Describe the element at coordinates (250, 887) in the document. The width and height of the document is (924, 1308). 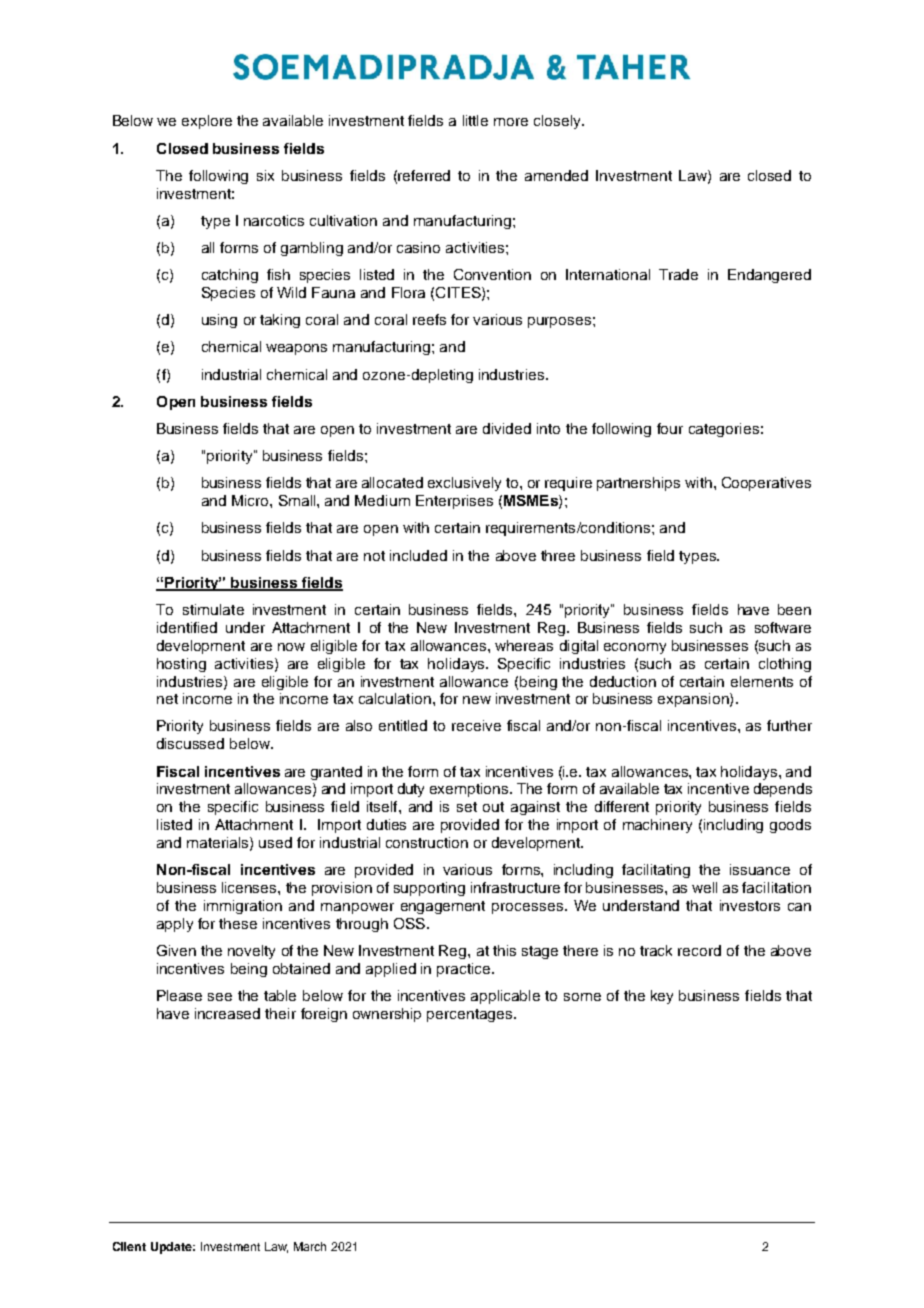
I see `licenses` at that location.
